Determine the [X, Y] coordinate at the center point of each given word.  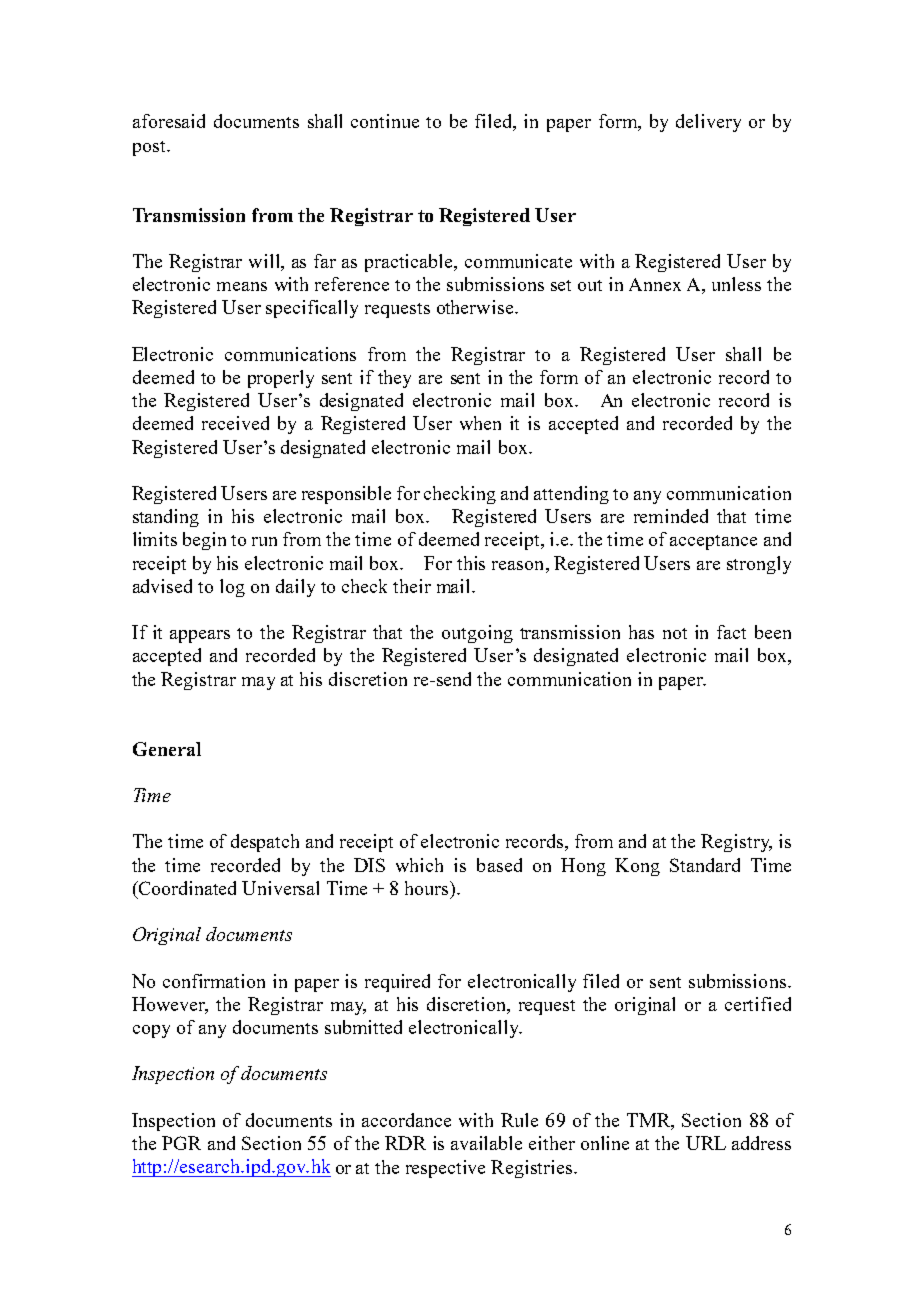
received [235, 423]
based [499, 865]
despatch [265, 843]
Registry [736, 843]
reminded [671, 516]
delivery [708, 123]
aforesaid [169, 121]
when [480, 423]
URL [706, 1143]
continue [385, 121]
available [486, 1143]
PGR [181, 1143]
